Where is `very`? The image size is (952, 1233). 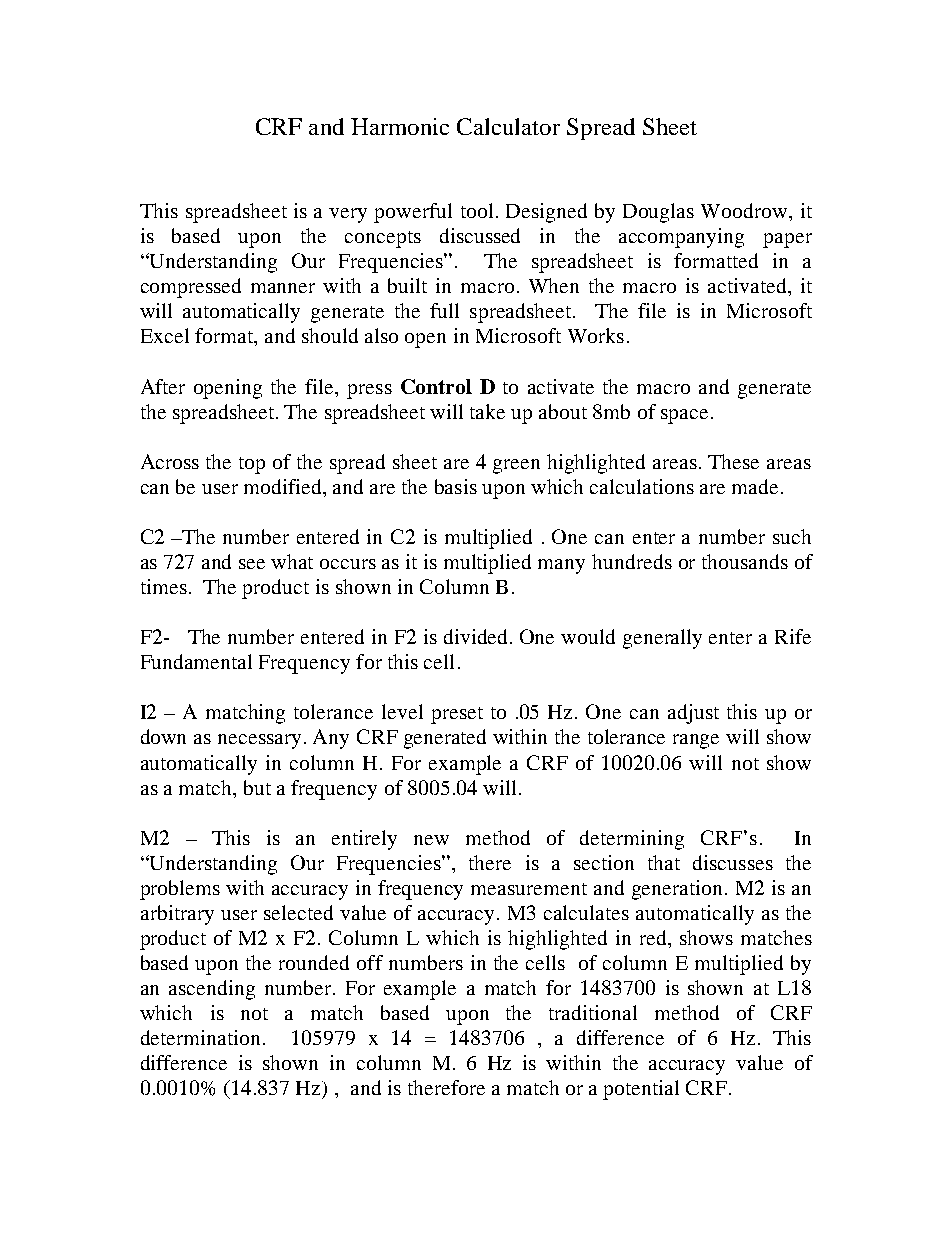 very is located at coordinates (348, 215).
